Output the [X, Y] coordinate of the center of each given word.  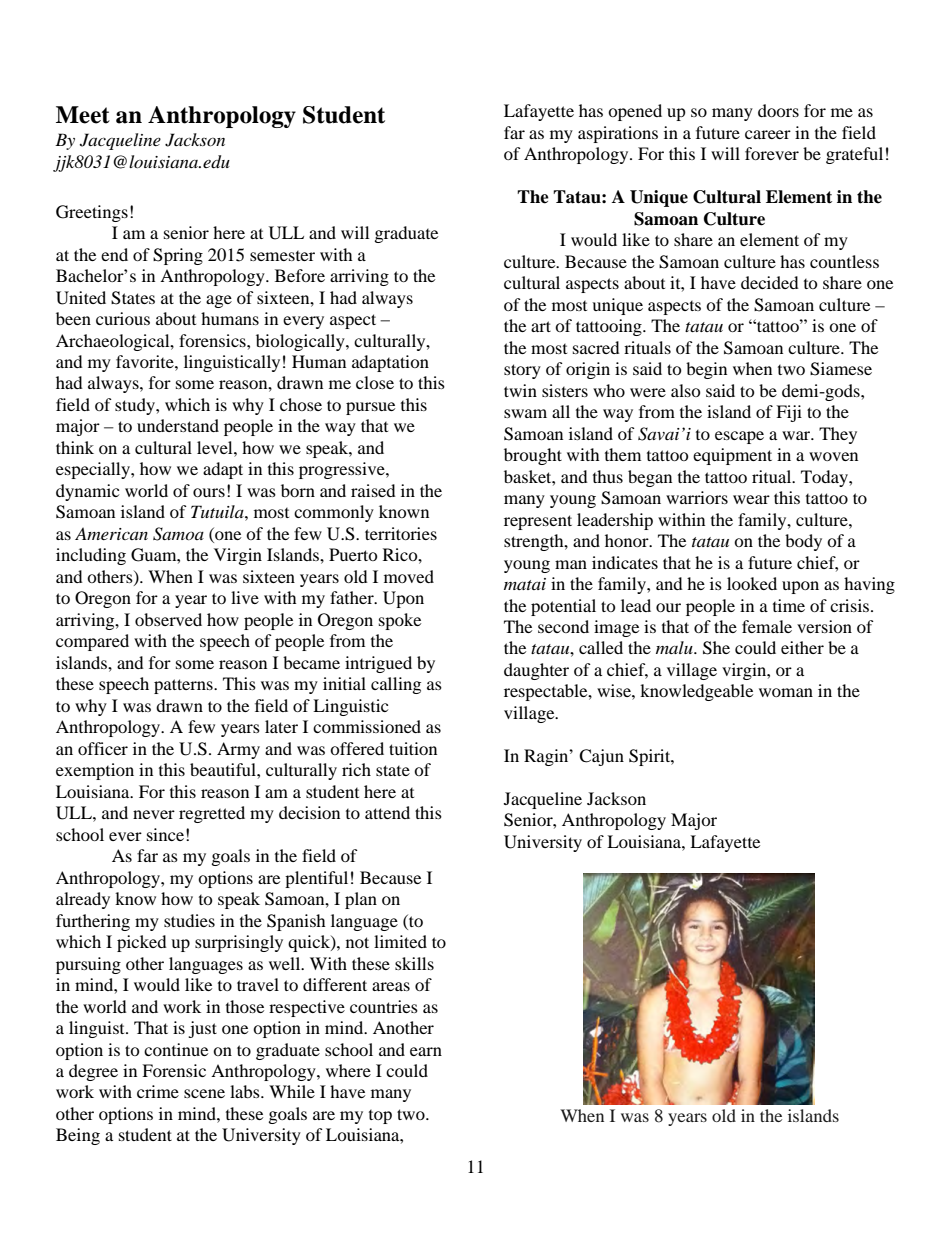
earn [426, 1051]
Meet [83, 115]
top [380, 1117]
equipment [732, 456]
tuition [413, 748]
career [768, 134]
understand [178, 425]
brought [533, 456]
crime [158, 1091]
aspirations [618, 134]
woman [786, 692]
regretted [212, 814]
